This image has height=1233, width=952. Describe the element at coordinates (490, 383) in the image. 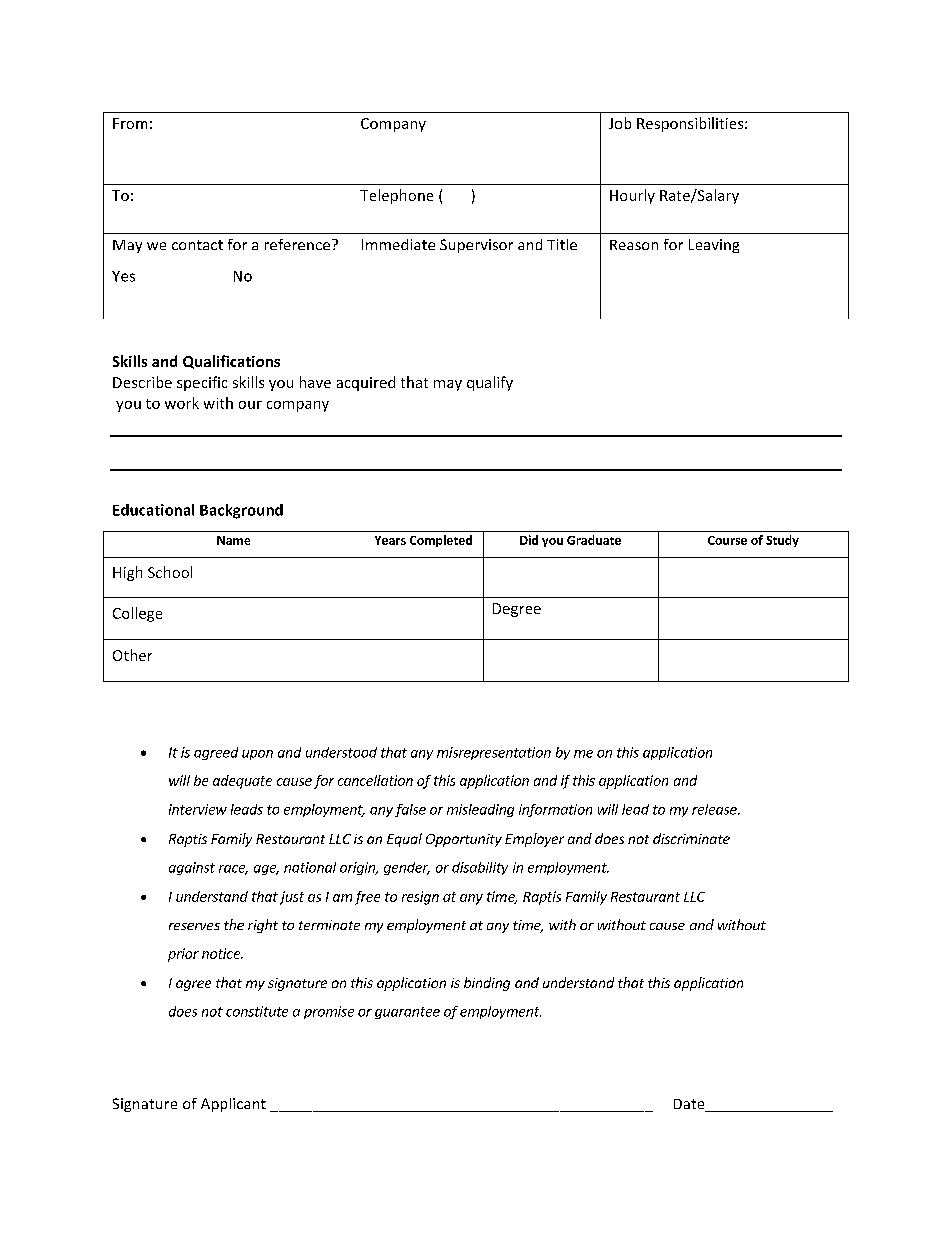

I see `qualify` at that location.
